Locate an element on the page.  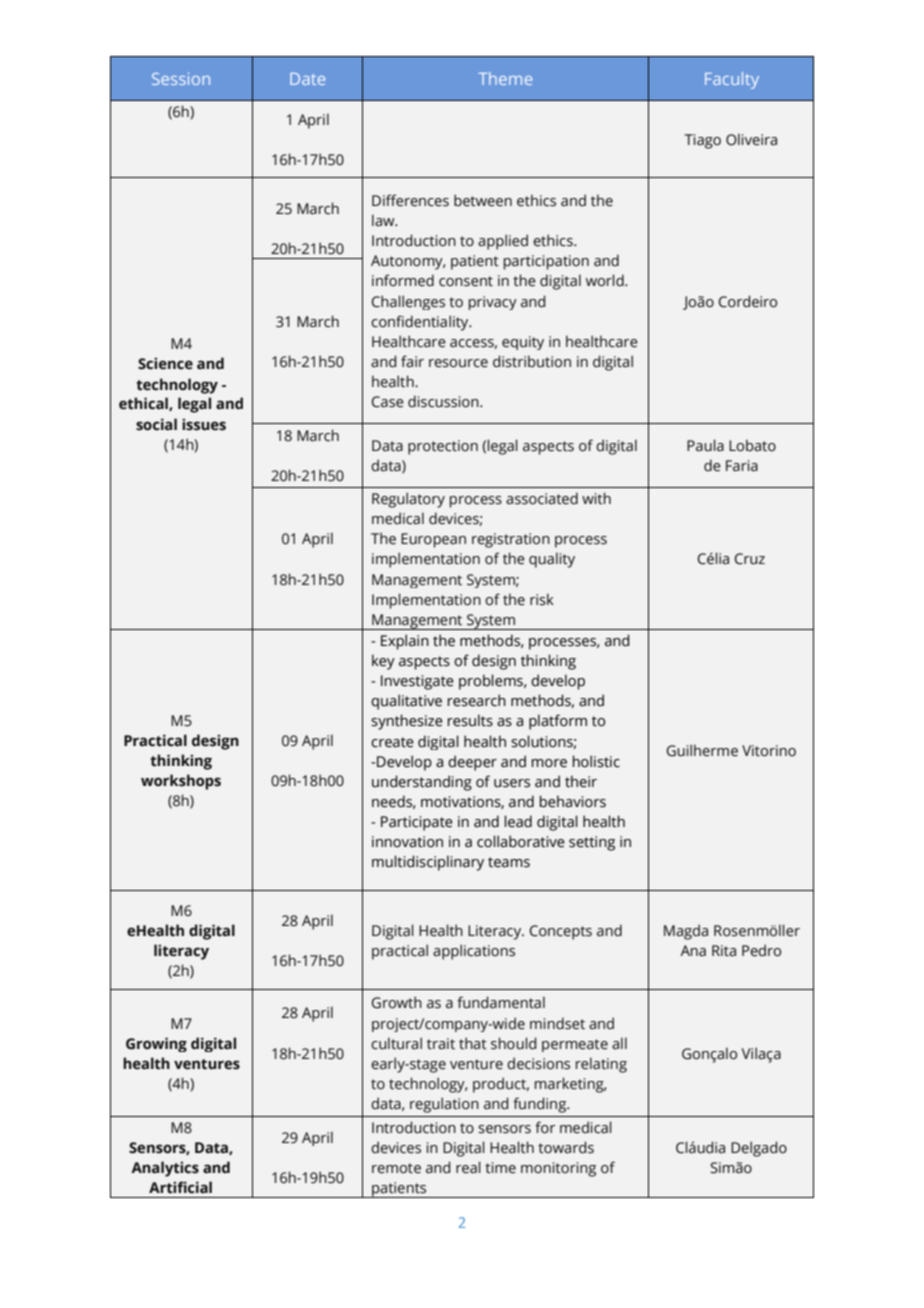
Theme is located at coordinates (505, 78).
